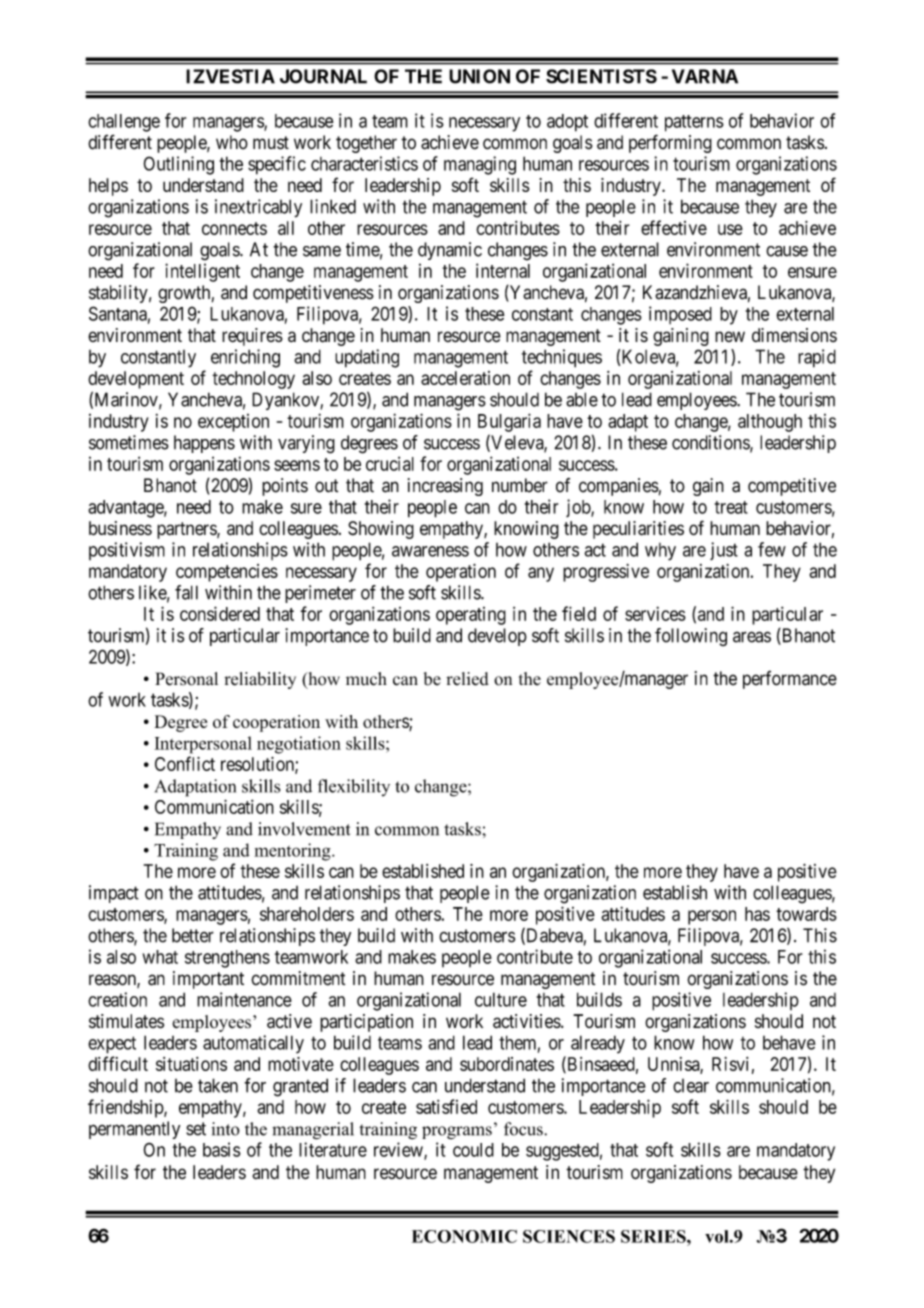  Describe the element at coordinates (354, 787) in the screenshot. I see `flexibility` at that location.
